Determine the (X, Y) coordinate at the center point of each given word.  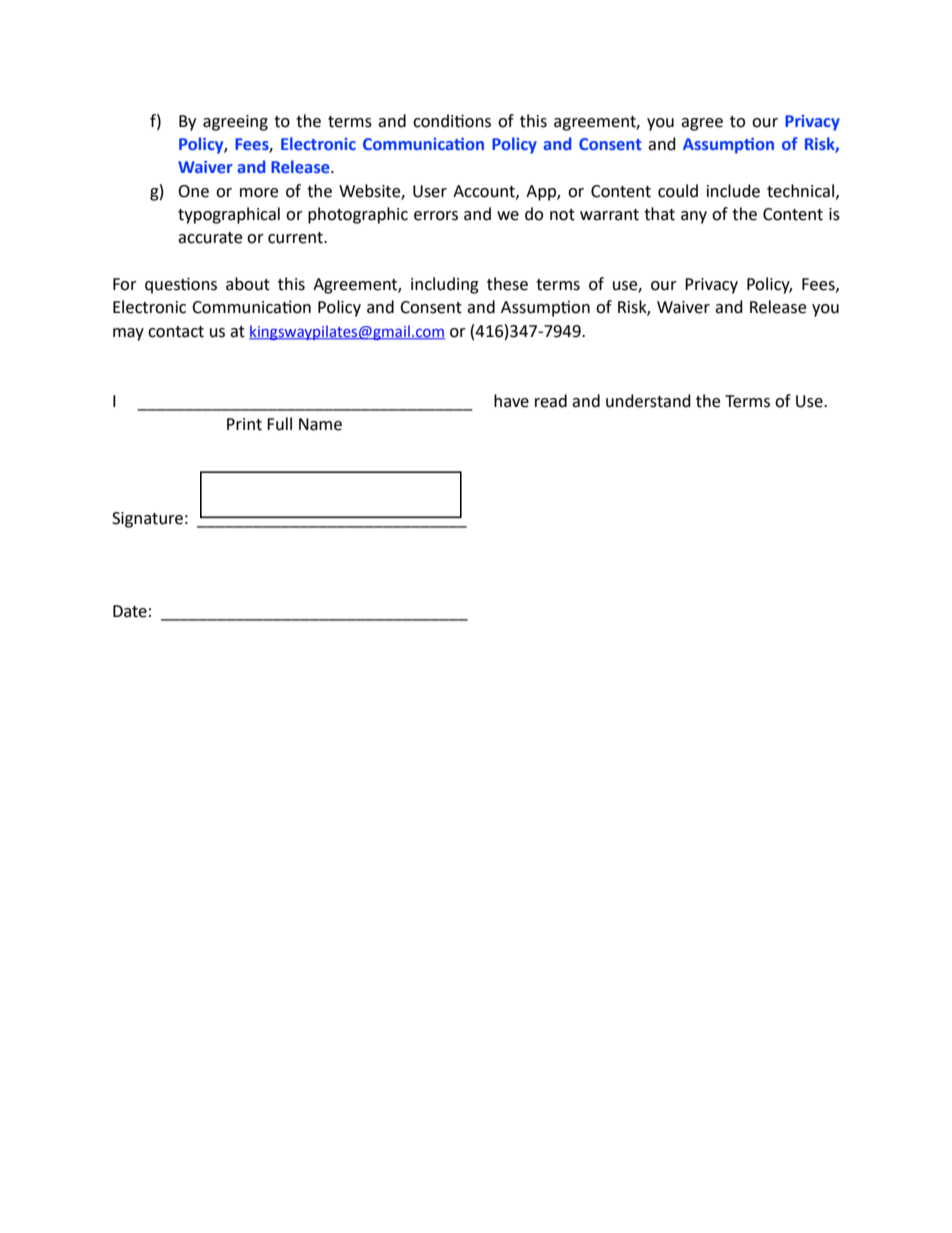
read (551, 401)
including (445, 285)
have (511, 401)
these (507, 284)
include (733, 191)
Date (130, 611)
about (248, 284)
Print (244, 424)
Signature (147, 520)
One (193, 191)
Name (320, 424)
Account (485, 192)
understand (648, 401)
